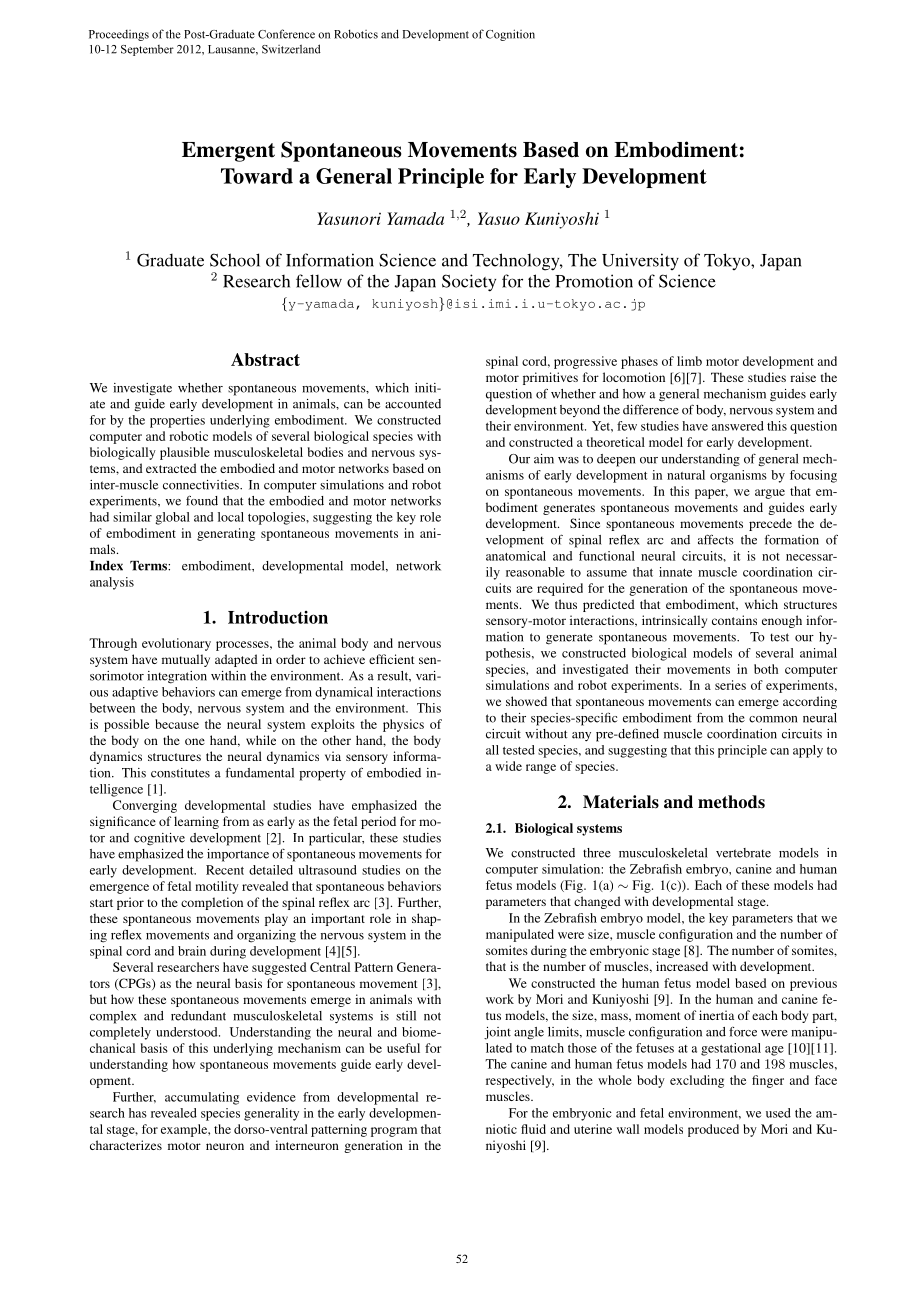 This page has height=1308, width=924. What do you see at coordinates (202, 1098) in the page?
I see `accumulating` at bounding box center [202, 1098].
